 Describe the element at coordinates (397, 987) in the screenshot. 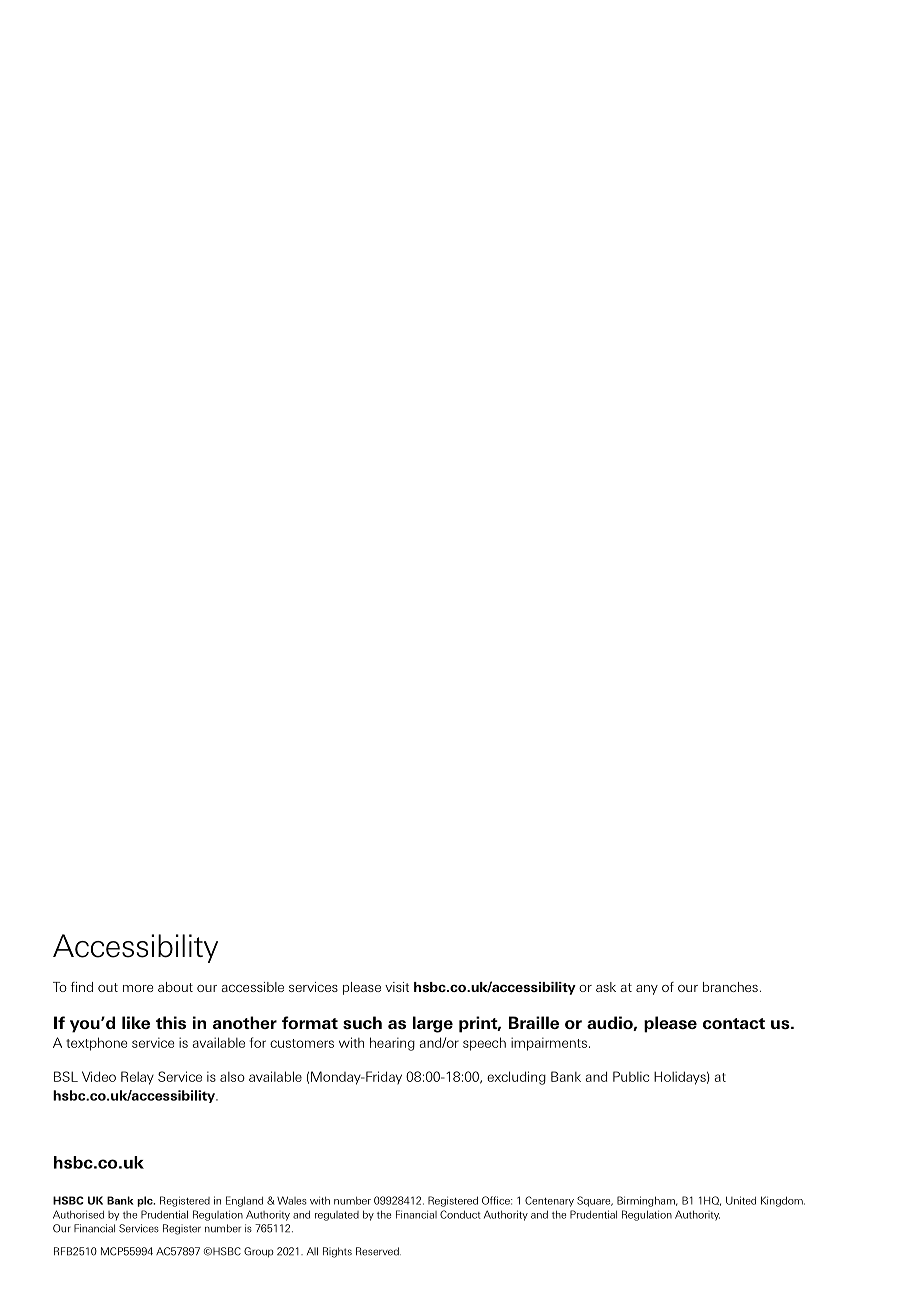

I see `visit` at that location.
